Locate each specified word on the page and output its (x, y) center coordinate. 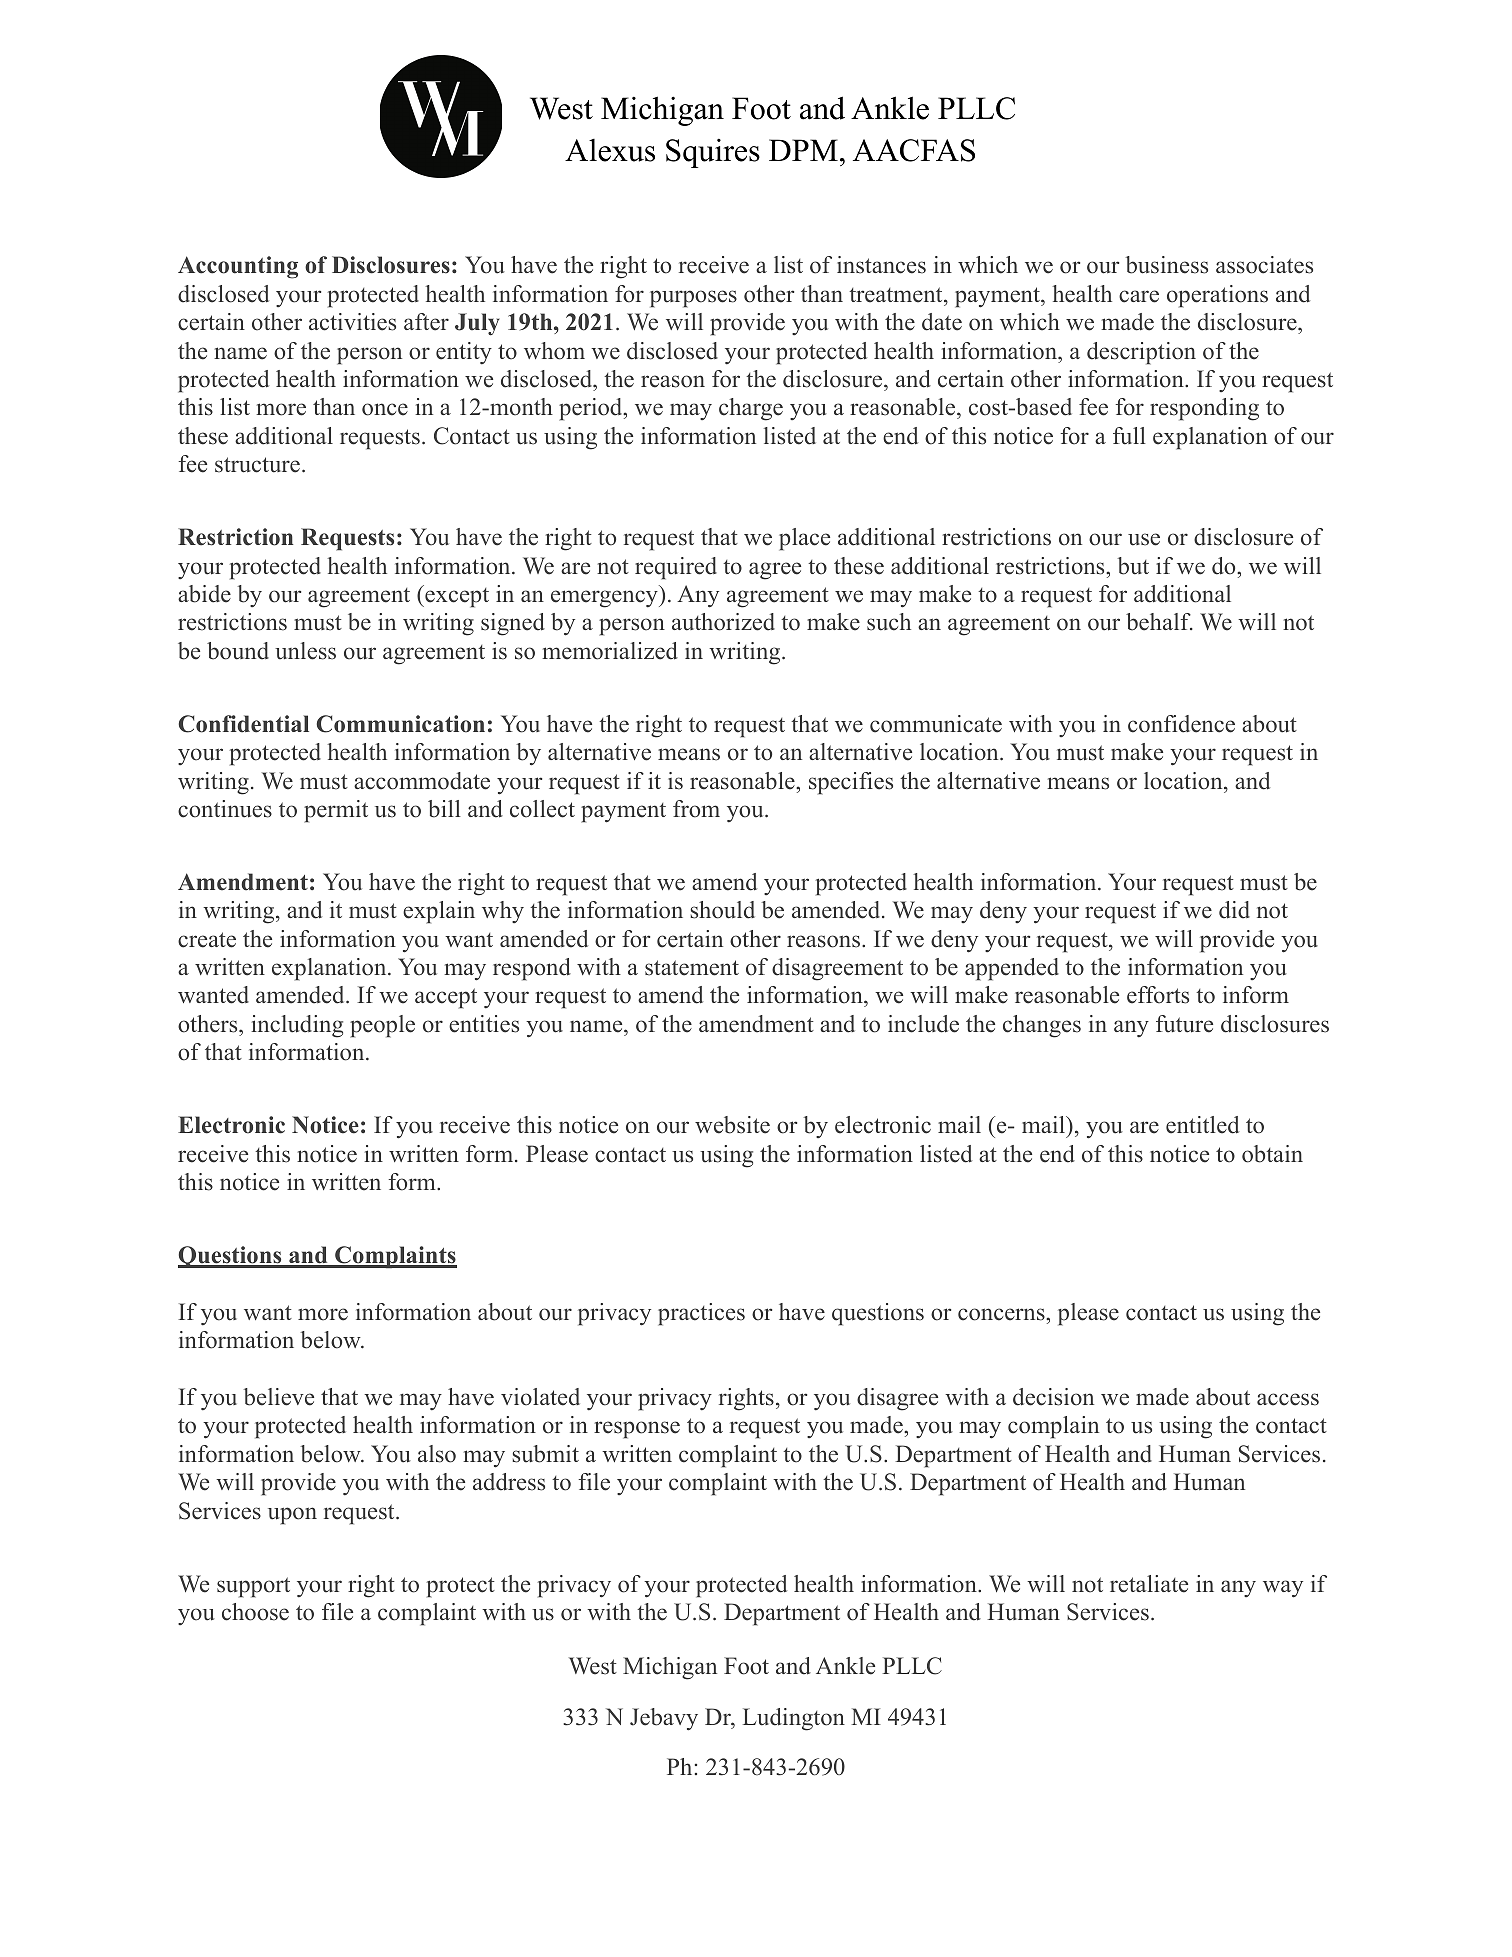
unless (305, 651)
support (253, 1587)
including (297, 1026)
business (1167, 265)
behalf (1159, 622)
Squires (713, 153)
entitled (1202, 1125)
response (637, 1430)
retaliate (1149, 1584)
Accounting (238, 267)
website (732, 1125)
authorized (723, 622)
